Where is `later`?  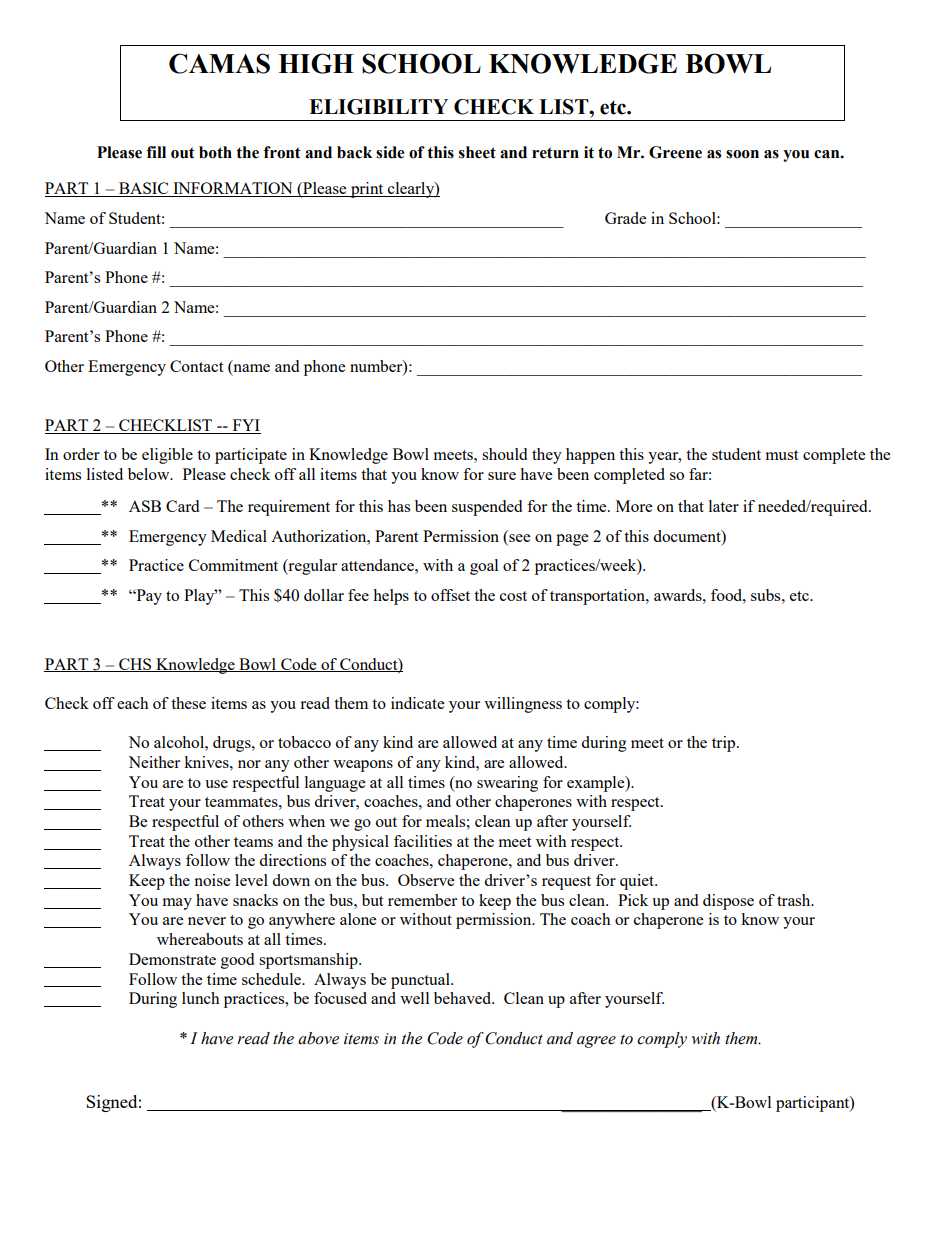
later is located at coordinates (724, 506).
